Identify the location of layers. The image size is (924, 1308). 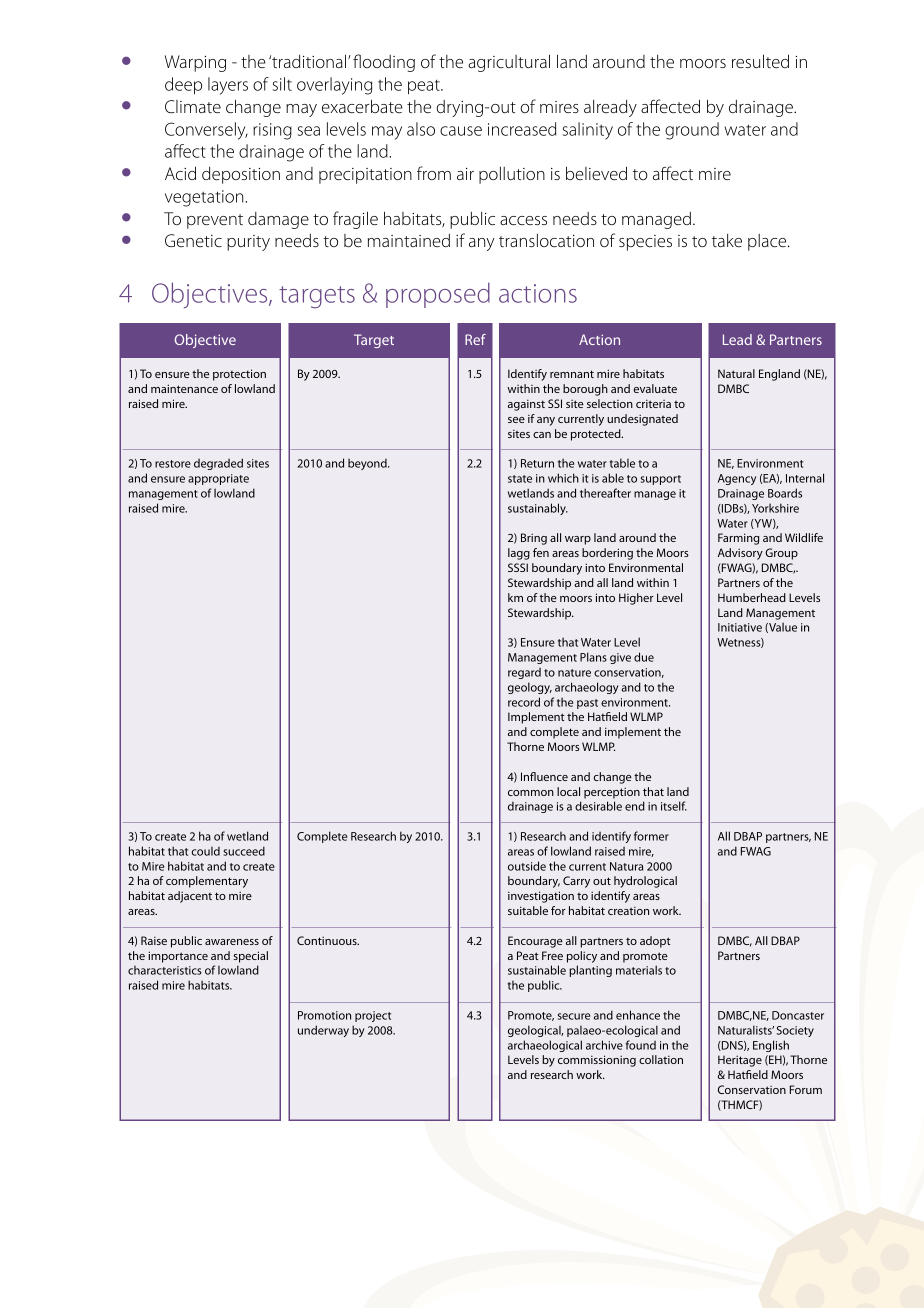
(228, 86).
